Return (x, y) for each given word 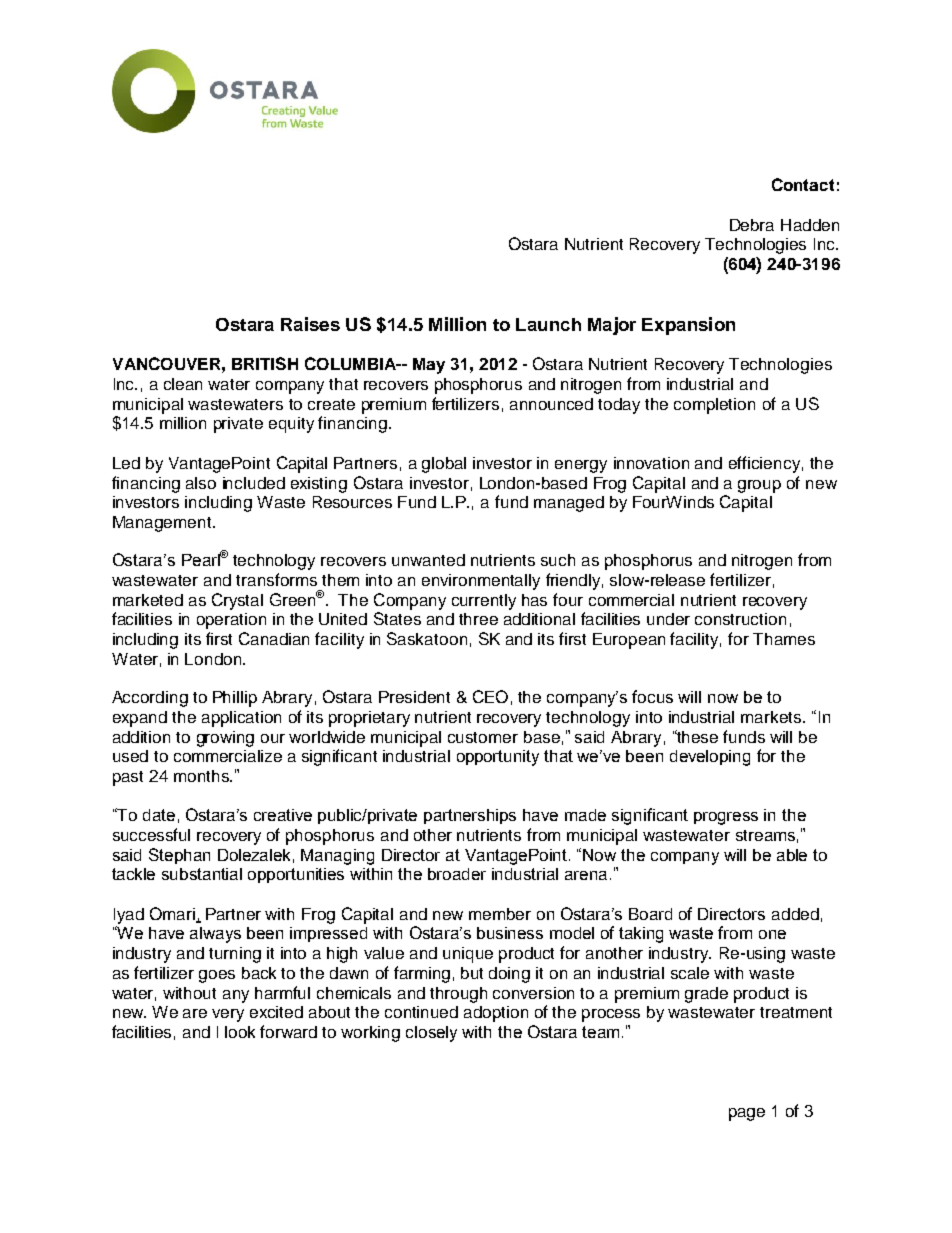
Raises (310, 324)
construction (740, 619)
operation (231, 621)
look (240, 1032)
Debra (752, 225)
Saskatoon (427, 638)
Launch (548, 324)
